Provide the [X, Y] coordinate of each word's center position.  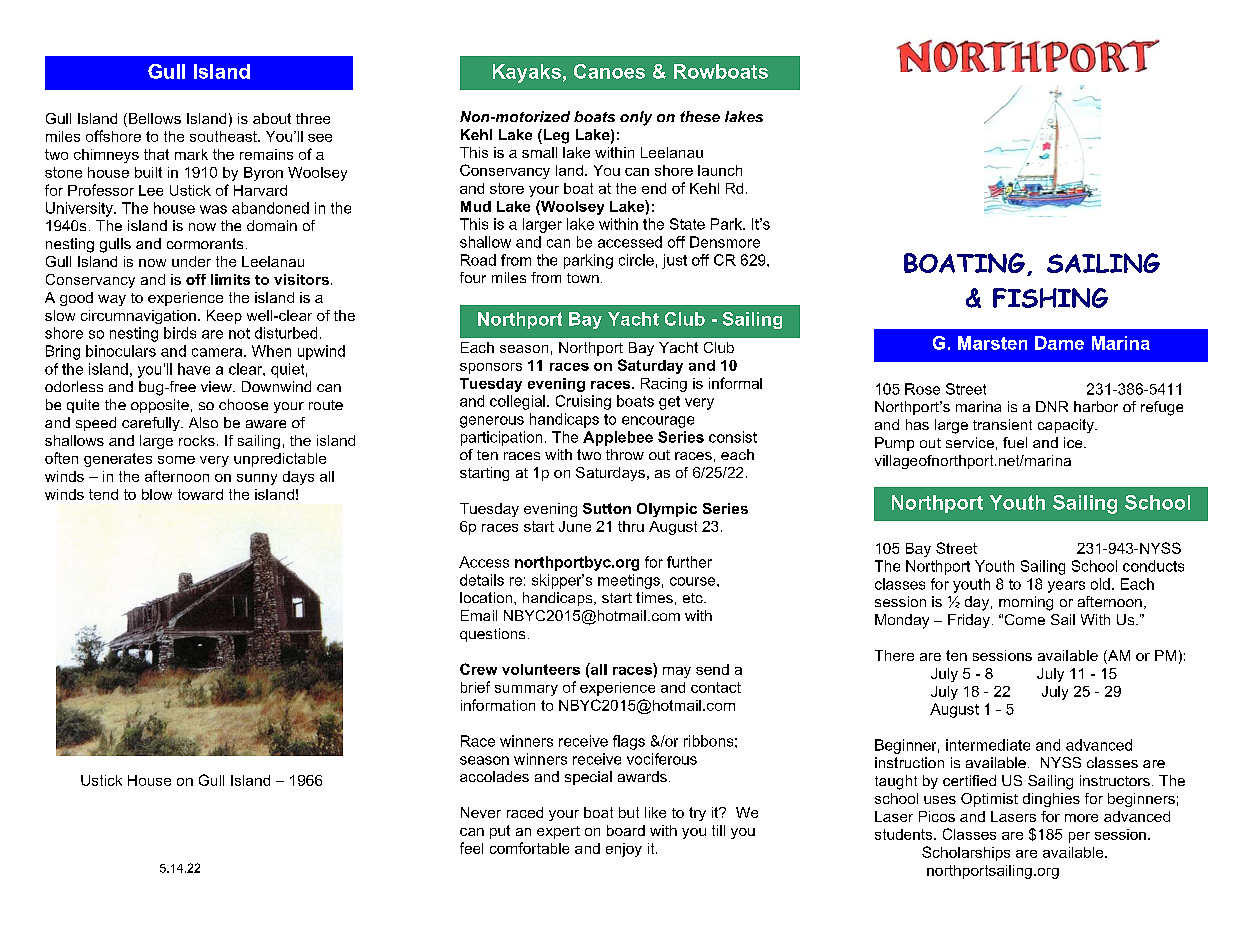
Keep [224, 317]
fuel [1015, 442]
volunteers [541, 669]
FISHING [1050, 298]
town [583, 278]
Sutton [607, 508]
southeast [224, 136]
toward [200, 494]
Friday [969, 621]
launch [720, 170]
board [626, 830]
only [636, 118]
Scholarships [966, 853]
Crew [478, 669]
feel [471, 848]
